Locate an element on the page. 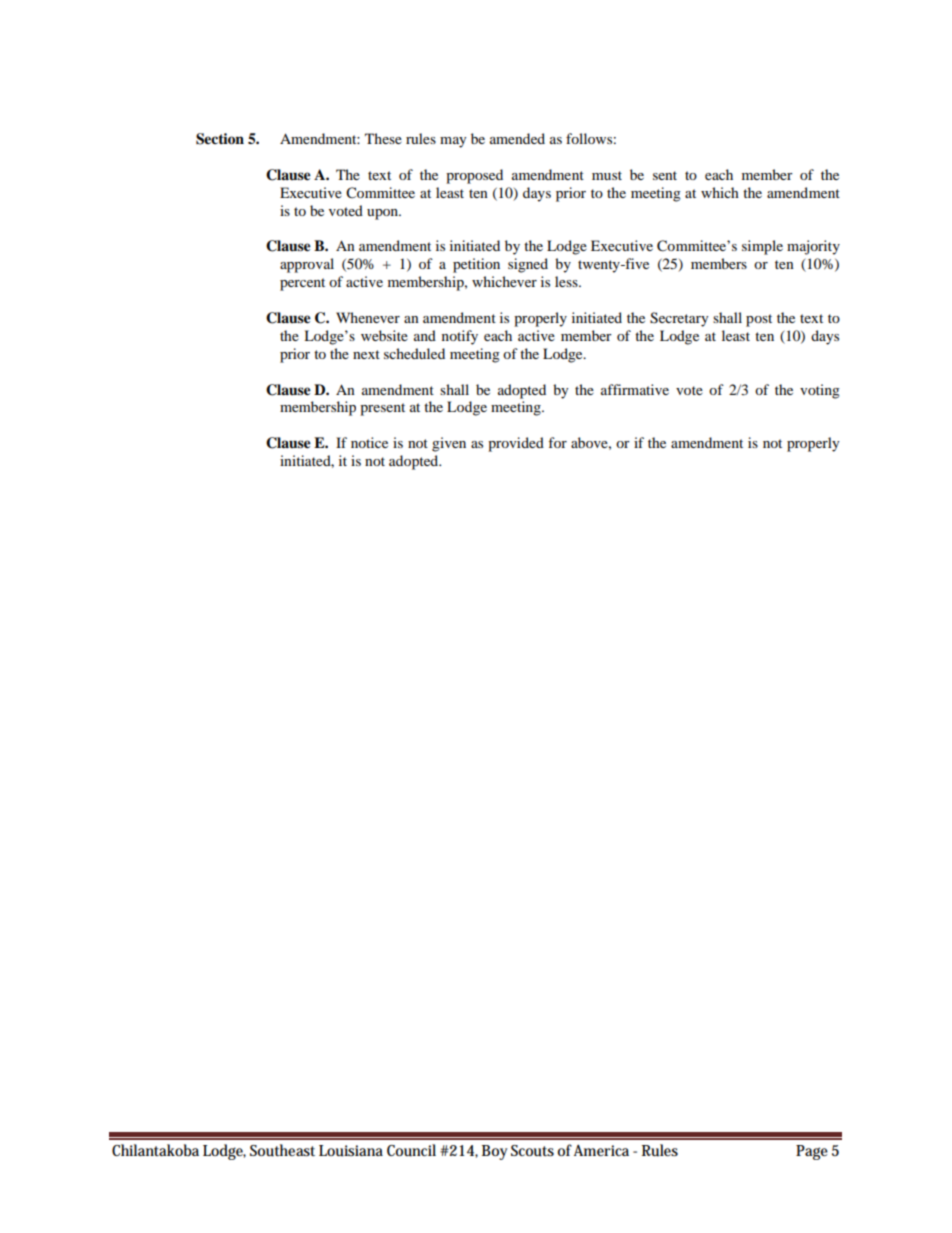 This document has height=1233, width=952. notice is located at coordinates (369, 442).
